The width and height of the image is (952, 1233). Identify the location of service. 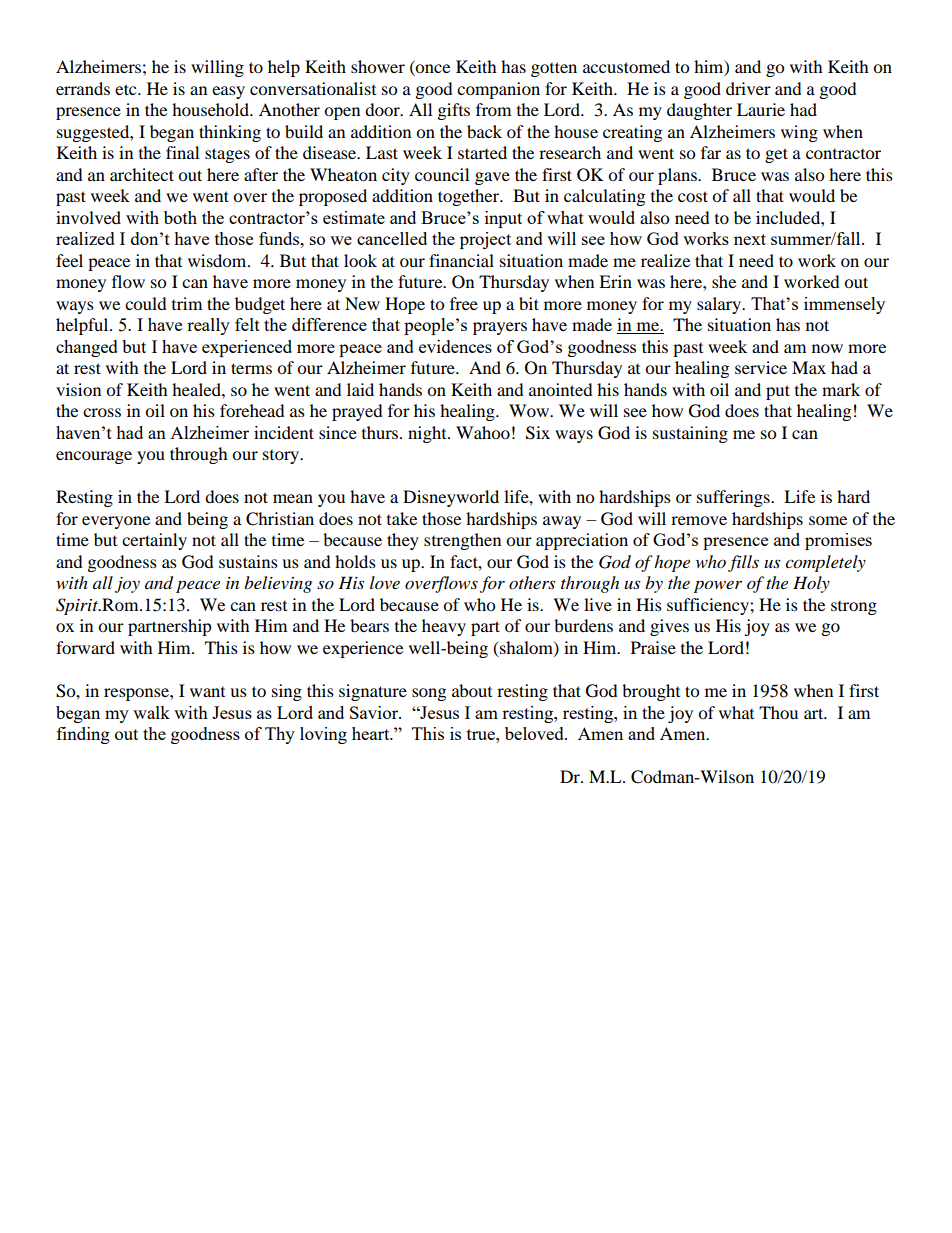
(761, 367).
